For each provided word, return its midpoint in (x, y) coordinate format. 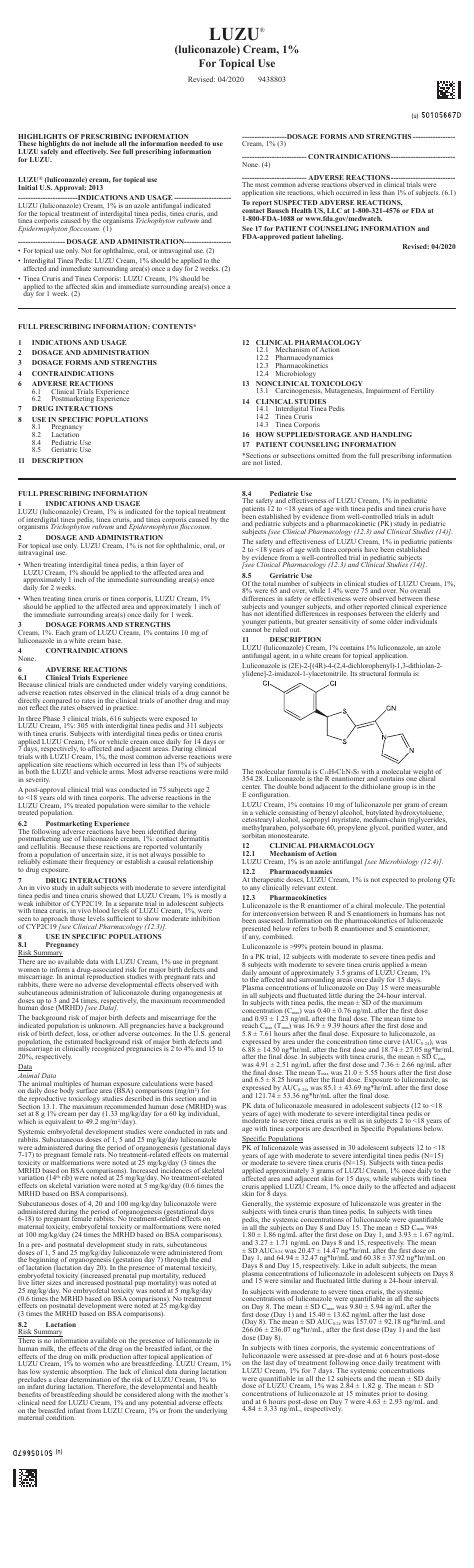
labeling (329, 237)
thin (152, 564)
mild (221, 771)
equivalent (60, 1122)
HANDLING (391, 434)
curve (392, 1042)
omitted (328, 455)
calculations (160, 1085)
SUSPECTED (296, 202)
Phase (50, 720)
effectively (91, 152)
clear (61, 1381)
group (401, 788)
